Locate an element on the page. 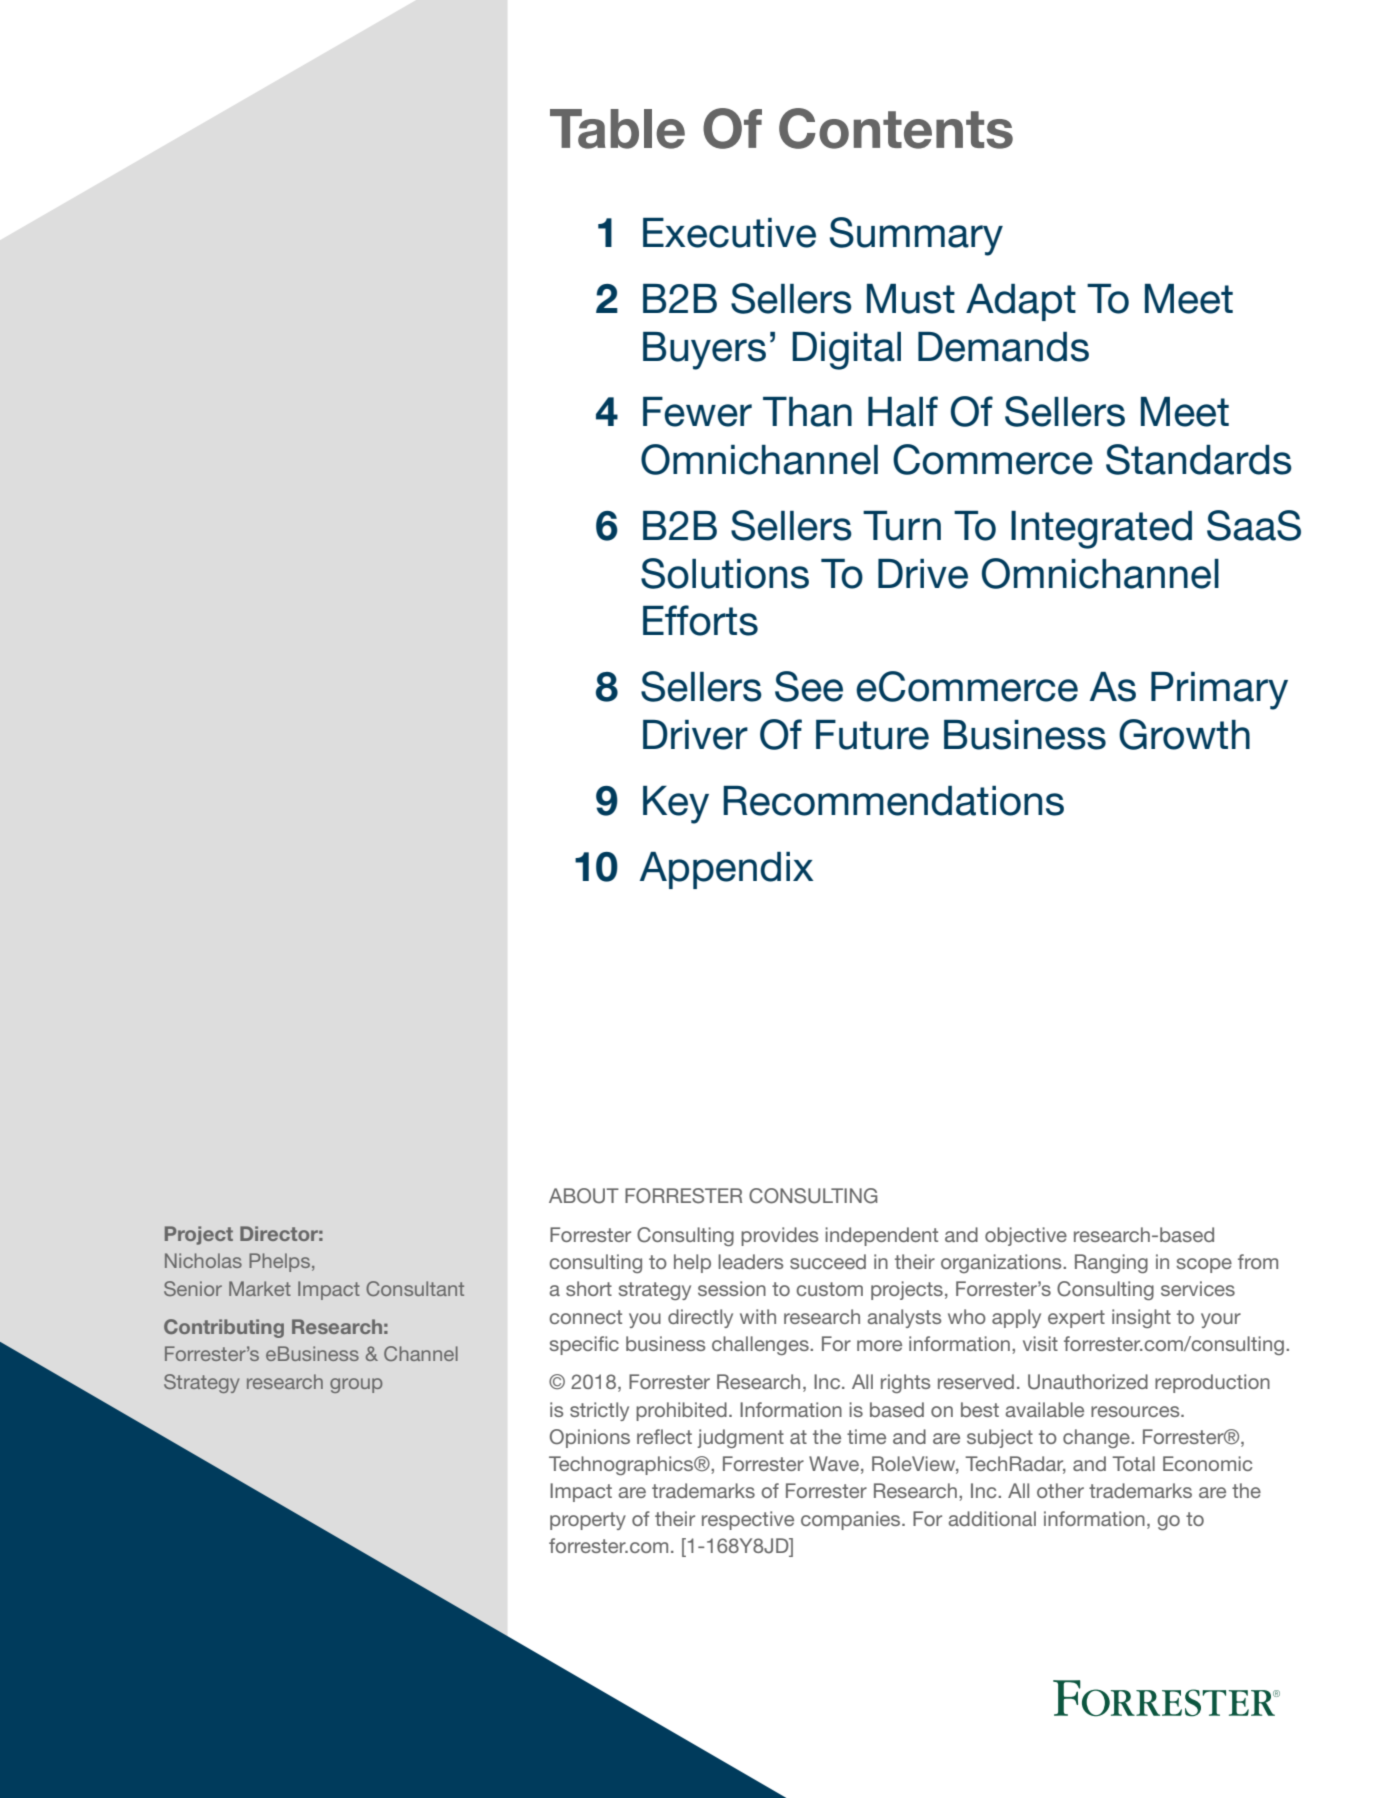 This document has height=1798, width=1389. Table is located at coordinates (617, 129).
